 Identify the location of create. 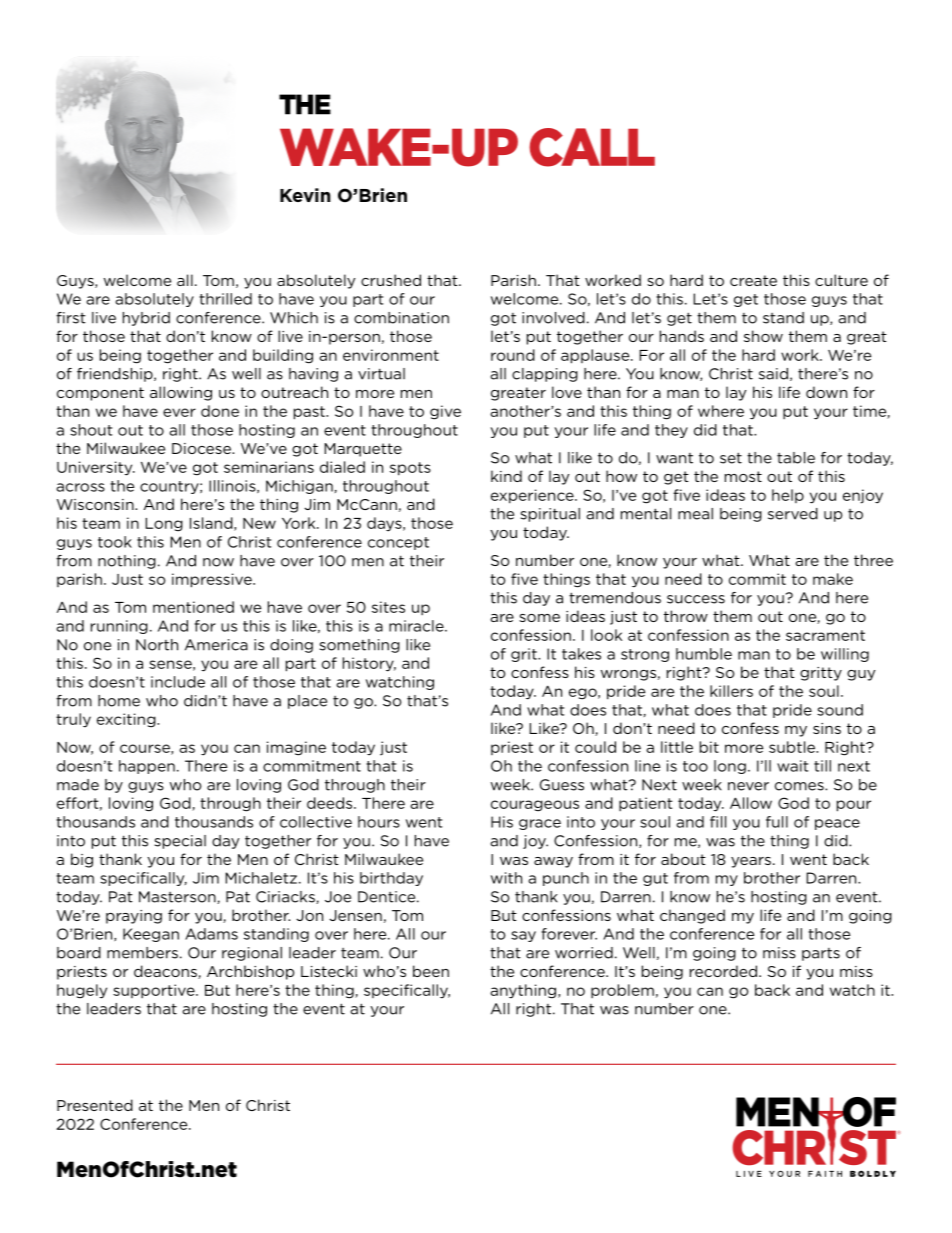
(753, 280).
